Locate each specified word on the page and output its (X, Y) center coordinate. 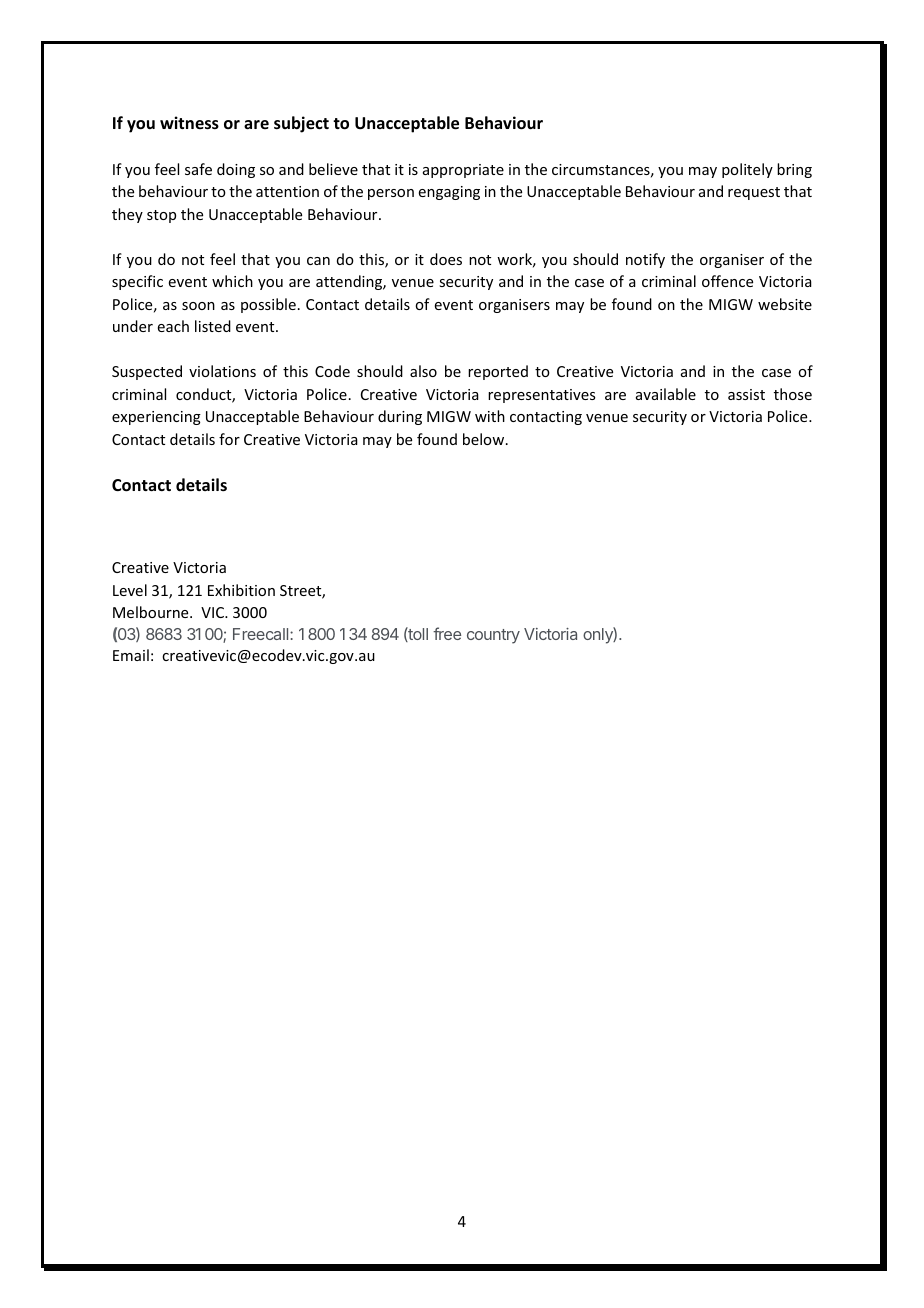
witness (189, 123)
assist (746, 394)
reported (498, 372)
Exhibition (241, 590)
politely (747, 170)
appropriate (463, 171)
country (493, 636)
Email (131, 655)
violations (222, 371)
